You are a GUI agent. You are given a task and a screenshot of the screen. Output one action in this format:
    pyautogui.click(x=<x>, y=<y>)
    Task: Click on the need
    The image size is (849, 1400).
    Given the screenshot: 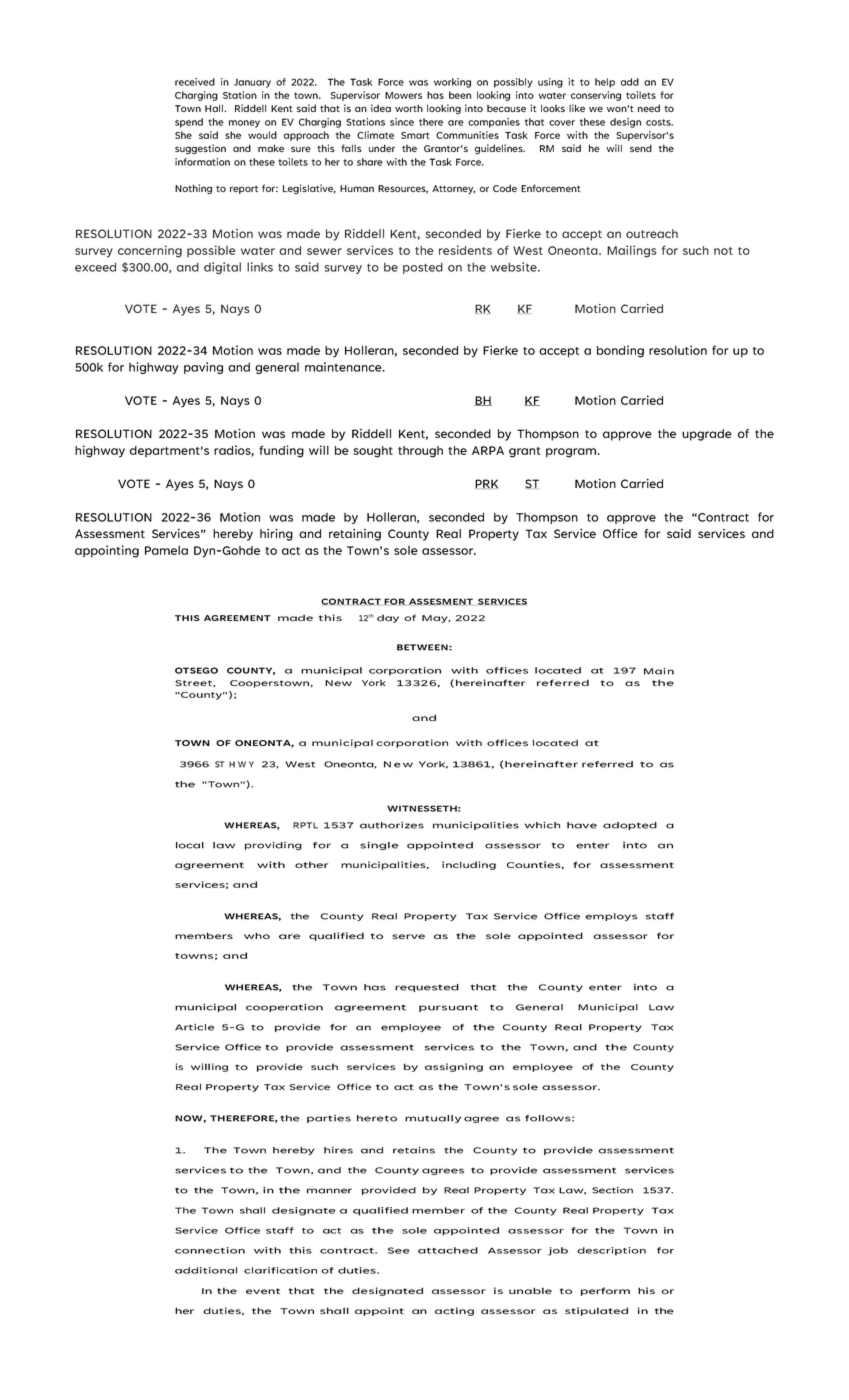 What is the action you would take?
    pyautogui.click(x=649, y=108)
